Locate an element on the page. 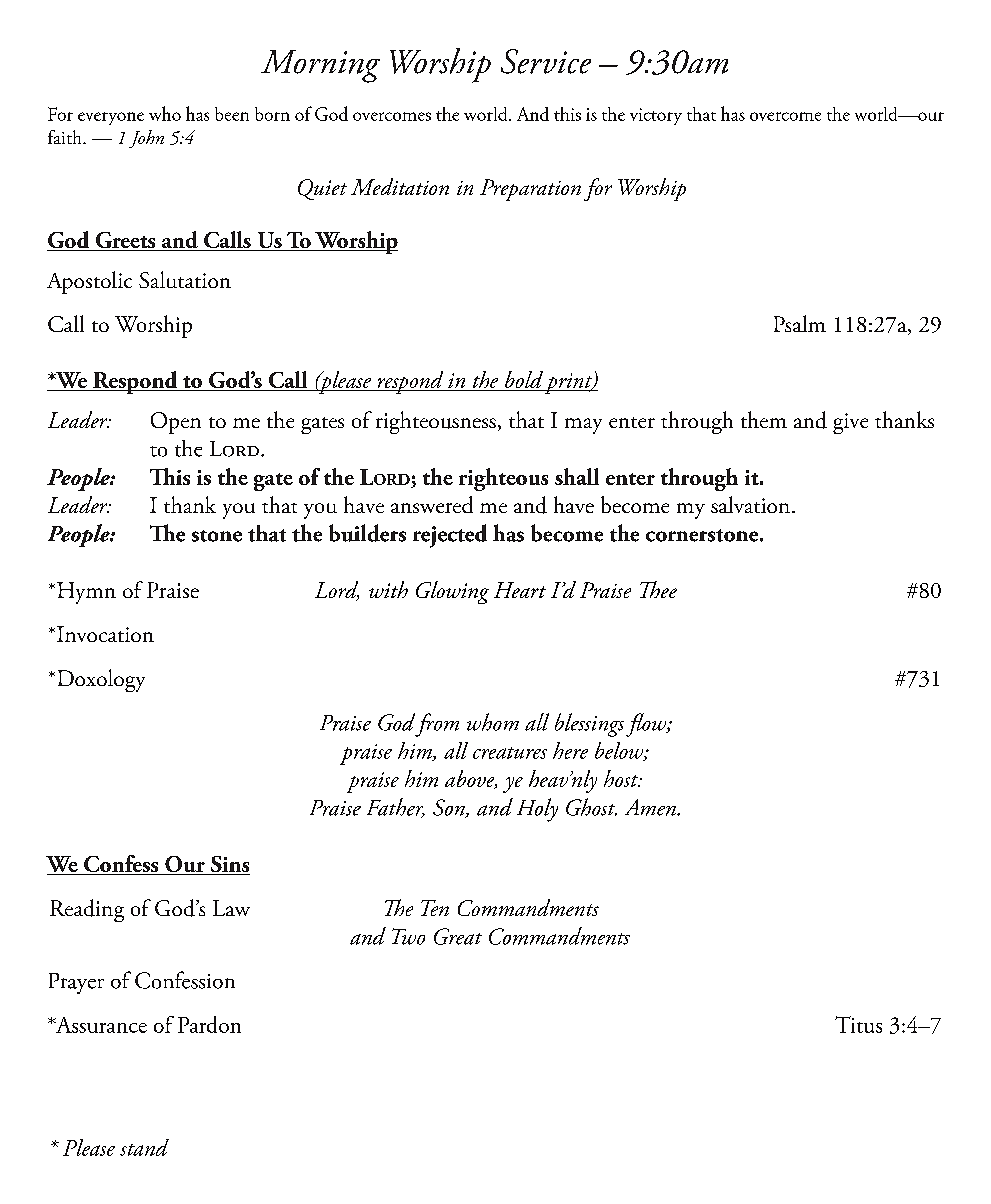 The width and height of the page is (991, 1204). victory is located at coordinates (656, 116).
